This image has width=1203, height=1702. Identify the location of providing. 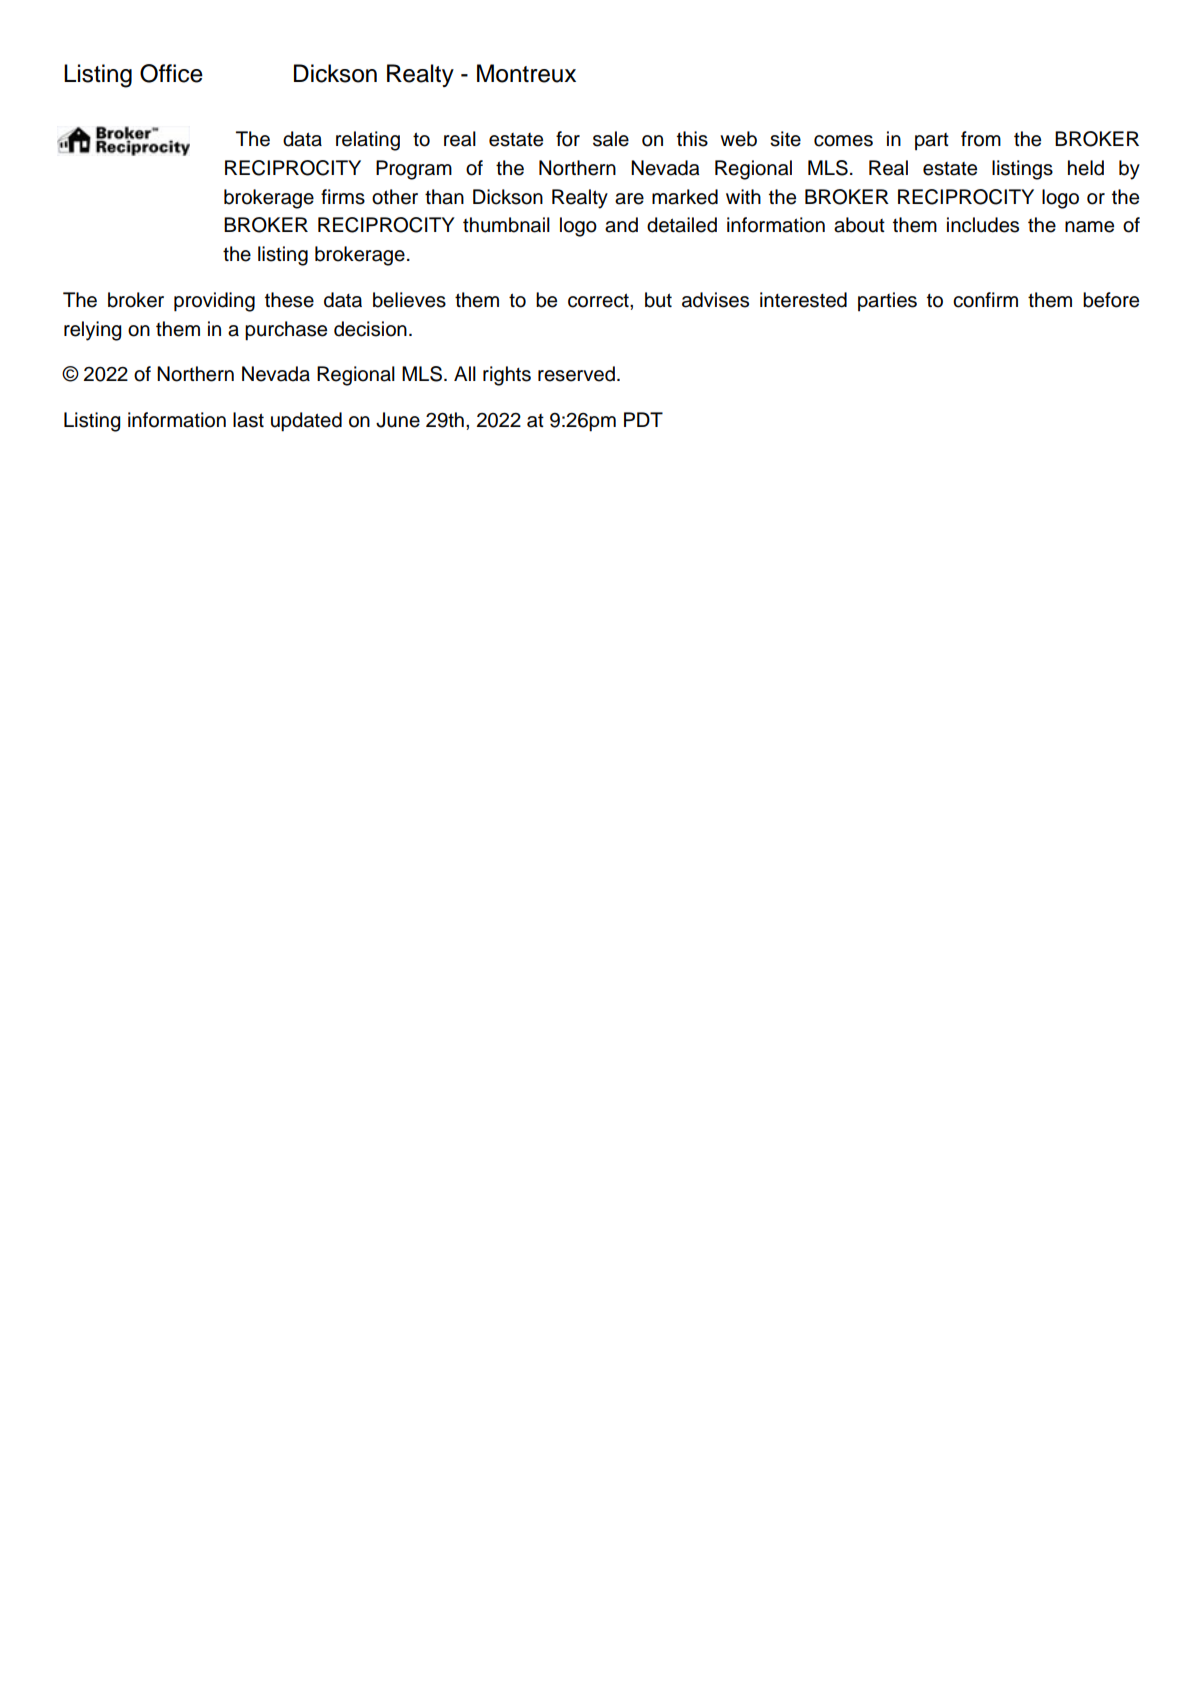
(214, 302).
